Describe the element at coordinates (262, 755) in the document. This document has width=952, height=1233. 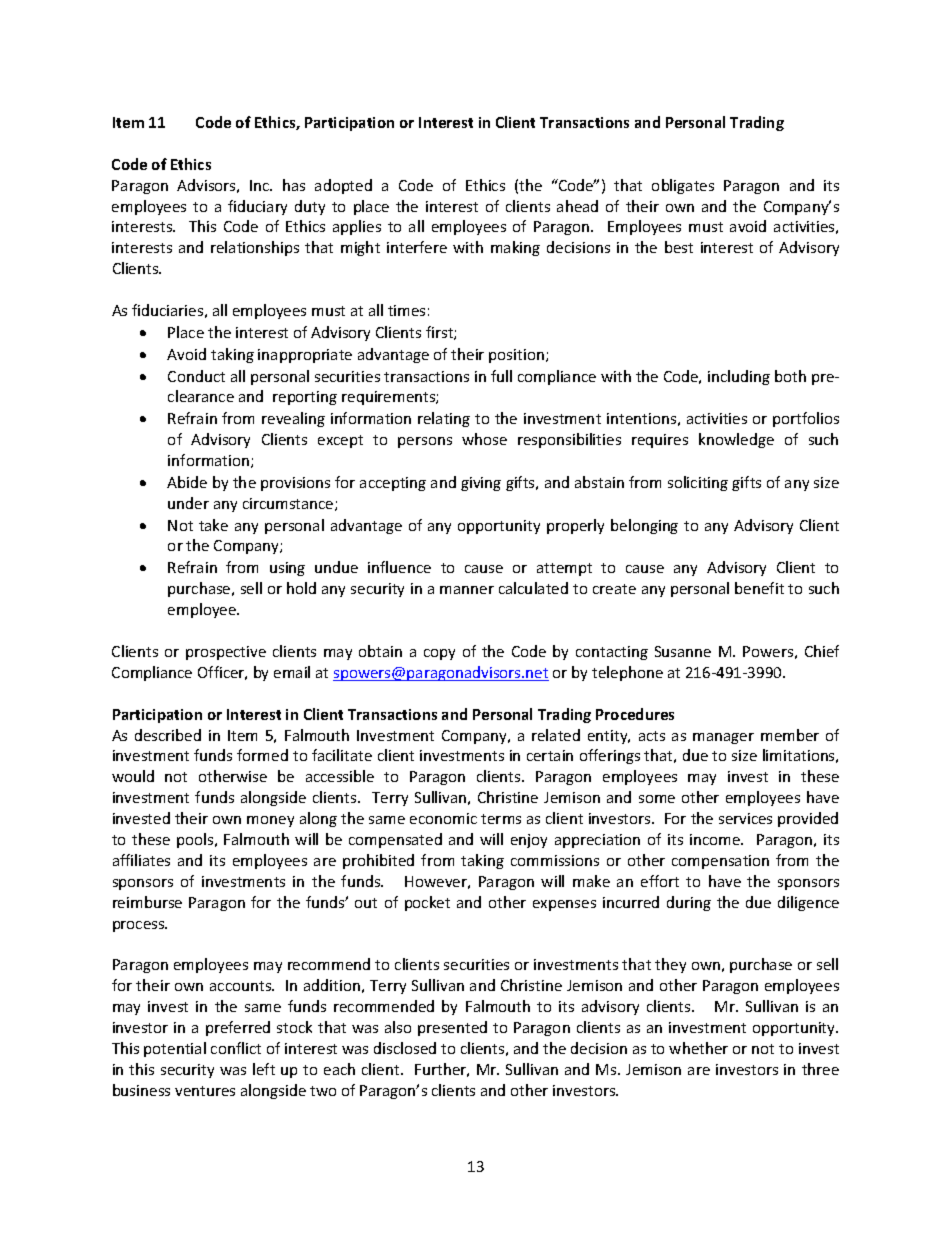
I see `formed` at that location.
